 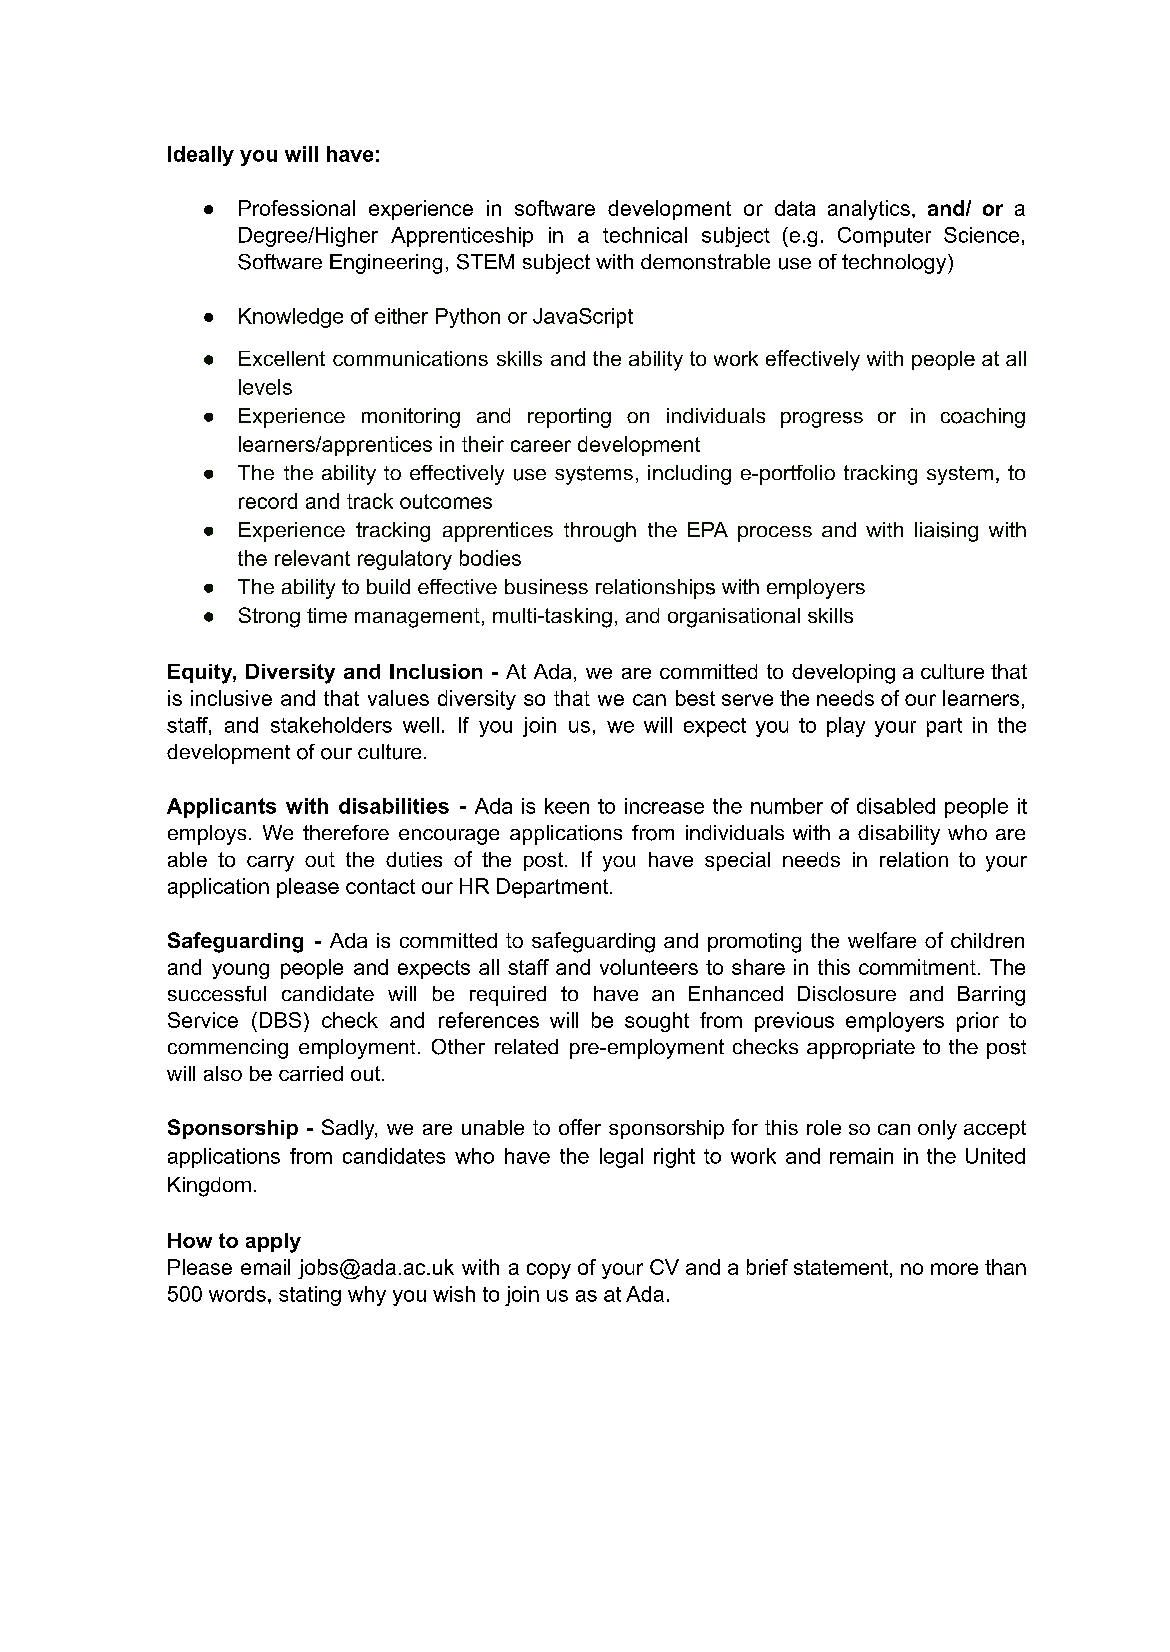 What do you see at coordinates (297, 208) in the screenshot?
I see `Professional` at bounding box center [297, 208].
